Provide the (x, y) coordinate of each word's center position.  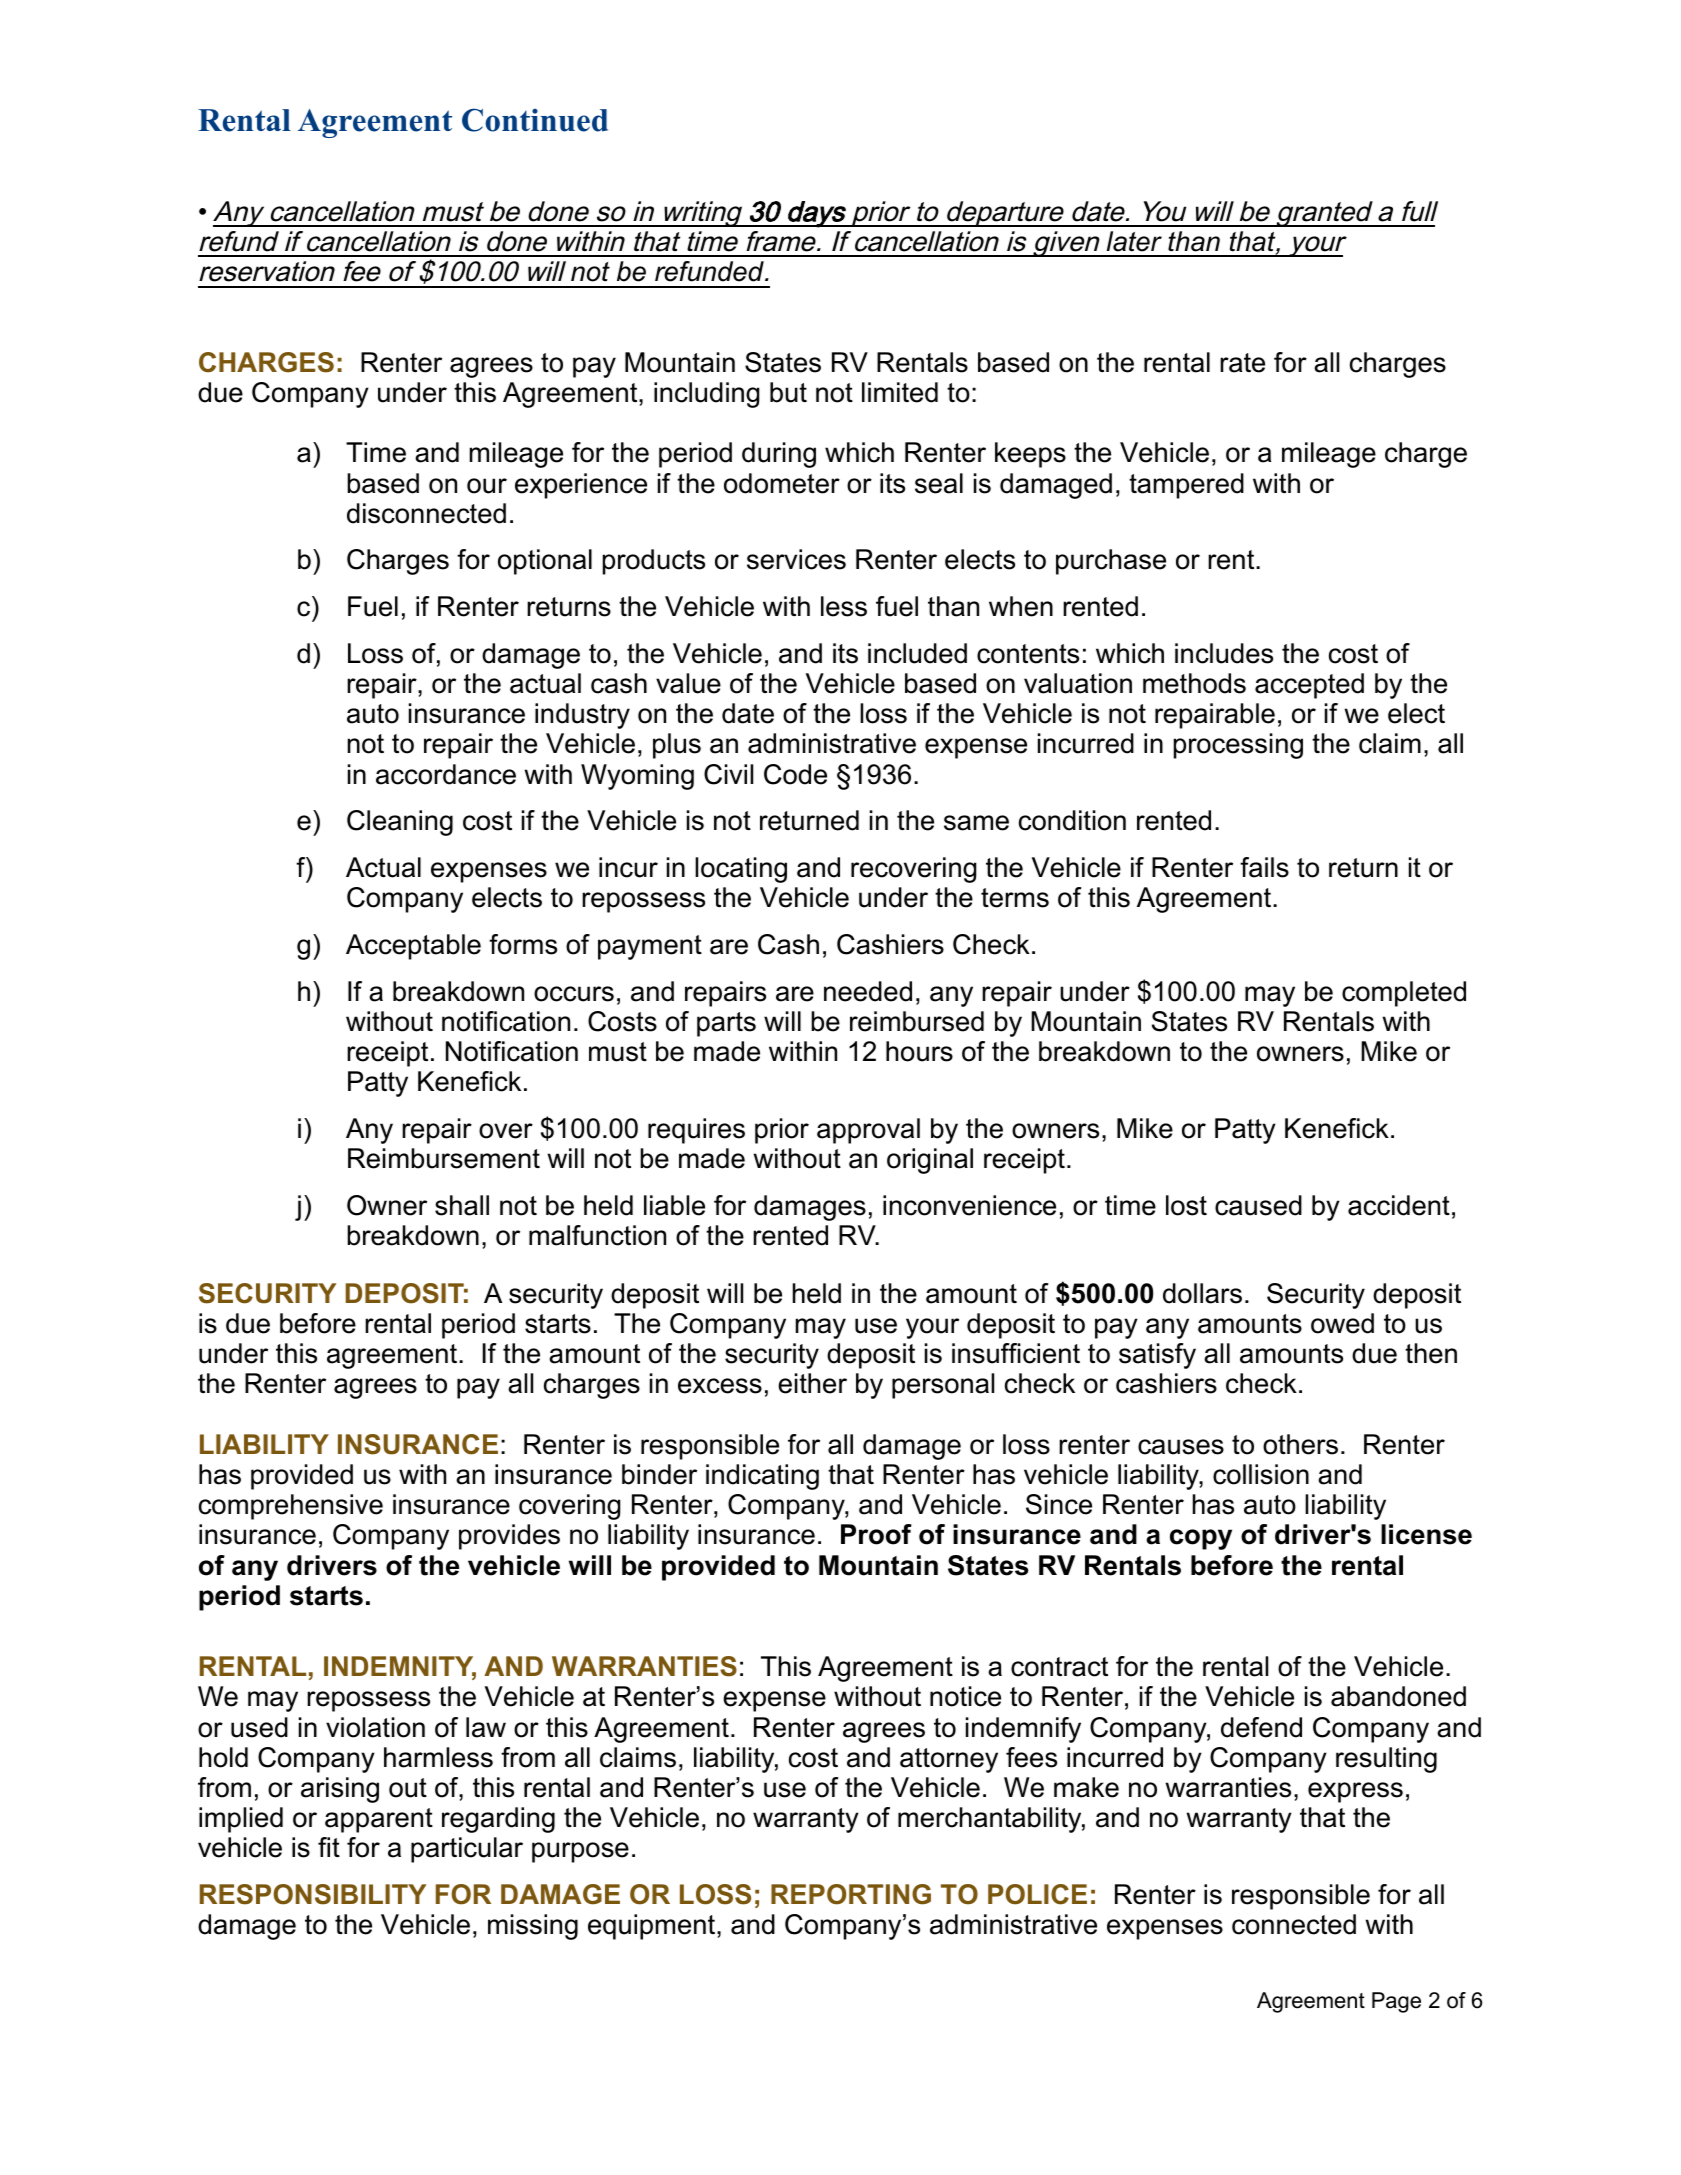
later (1134, 241)
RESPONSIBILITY (313, 1894)
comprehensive (291, 1507)
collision (1261, 1474)
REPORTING (851, 1894)
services (796, 559)
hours (919, 1051)
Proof (876, 1534)
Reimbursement (444, 1158)
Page (1396, 2002)
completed (1404, 994)
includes (1224, 653)
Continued (535, 120)
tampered (1186, 486)
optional (545, 562)
